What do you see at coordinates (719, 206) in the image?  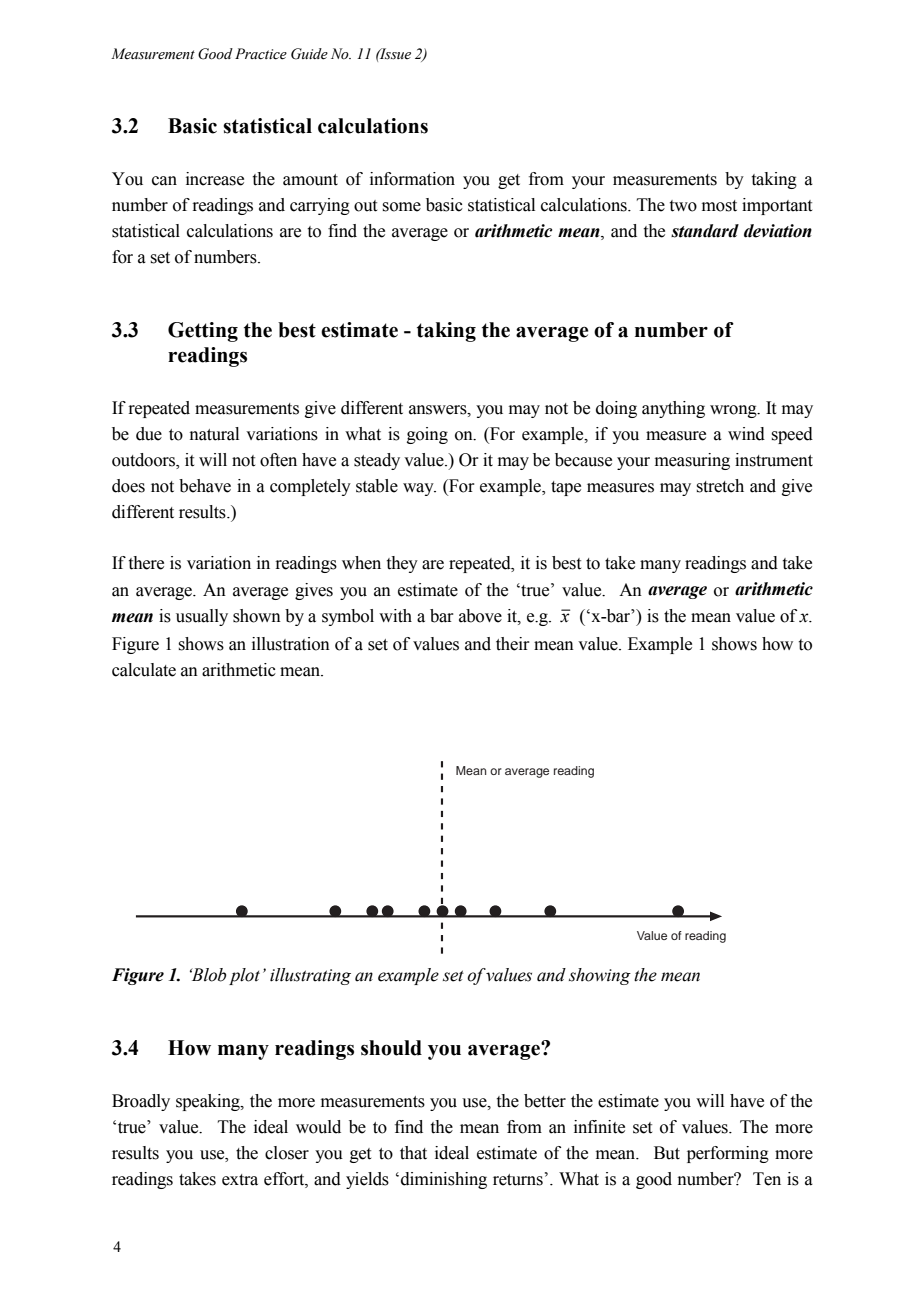 I see `most` at bounding box center [719, 206].
